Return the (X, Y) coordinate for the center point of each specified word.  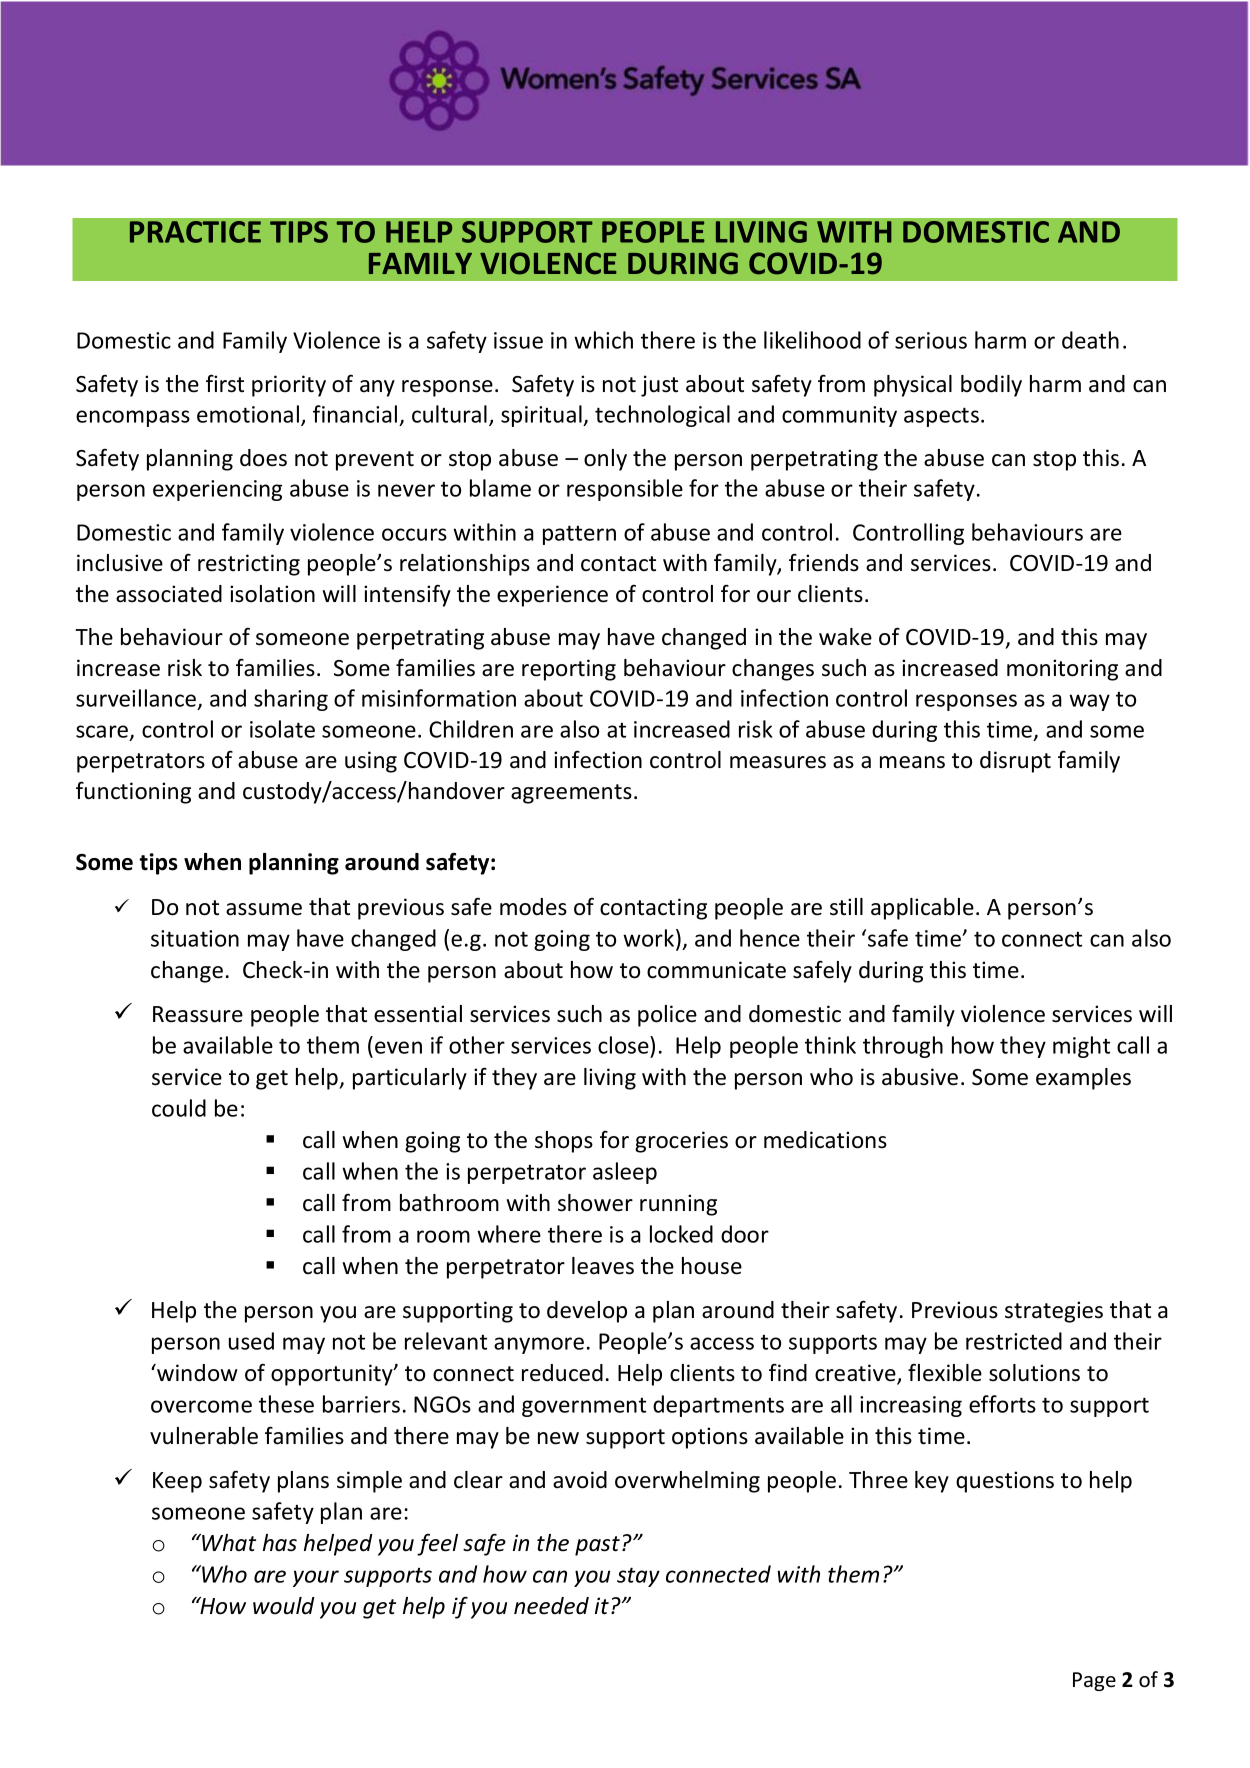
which (603, 340)
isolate (282, 729)
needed (551, 1606)
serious (931, 340)
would (284, 1606)
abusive (920, 1077)
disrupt (1015, 762)
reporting (569, 670)
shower (595, 1203)
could (179, 1108)
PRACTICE (195, 232)
